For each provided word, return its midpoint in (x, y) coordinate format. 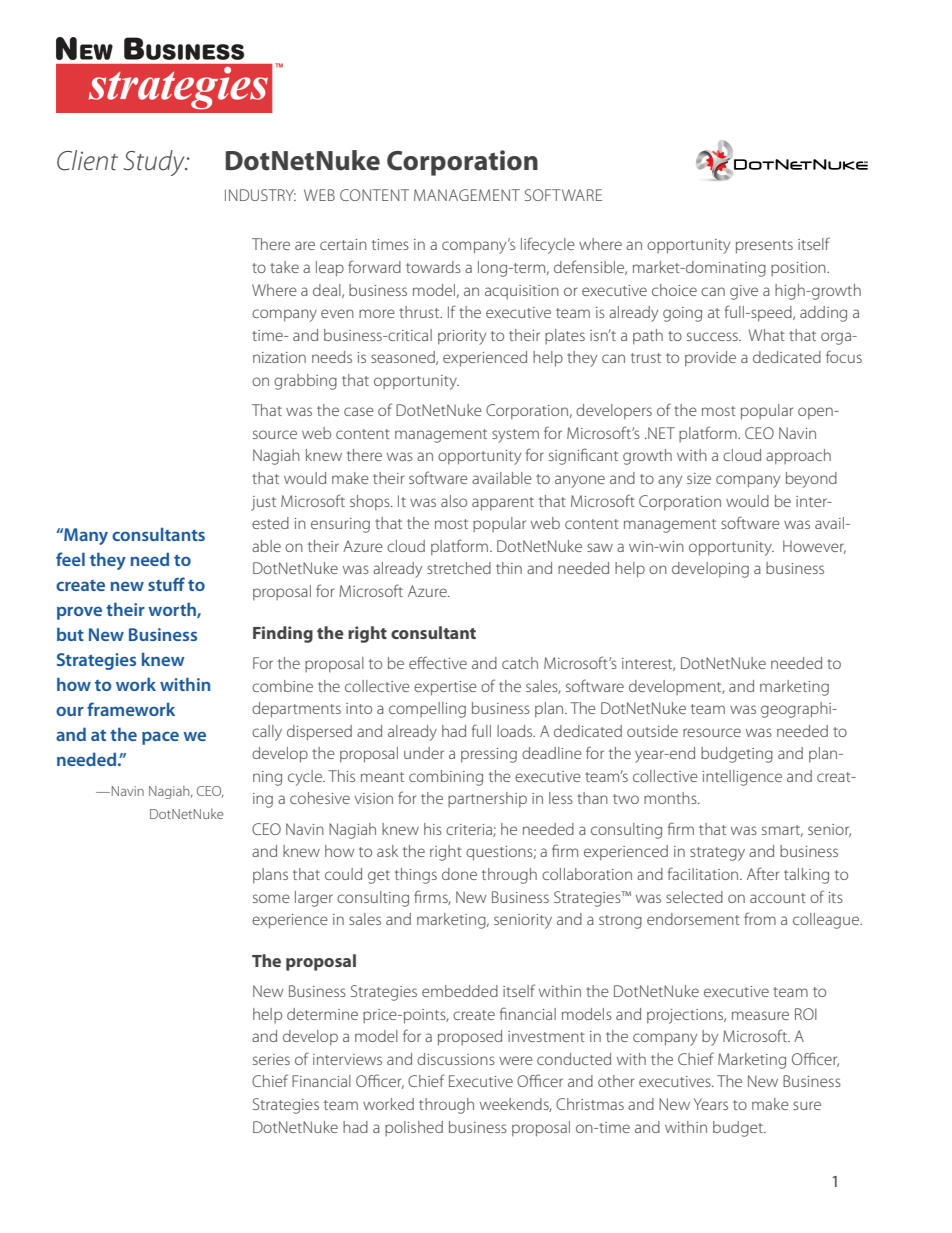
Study (155, 163)
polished (414, 1128)
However (814, 547)
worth (173, 610)
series (271, 1059)
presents (764, 247)
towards (433, 267)
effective (438, 662)
